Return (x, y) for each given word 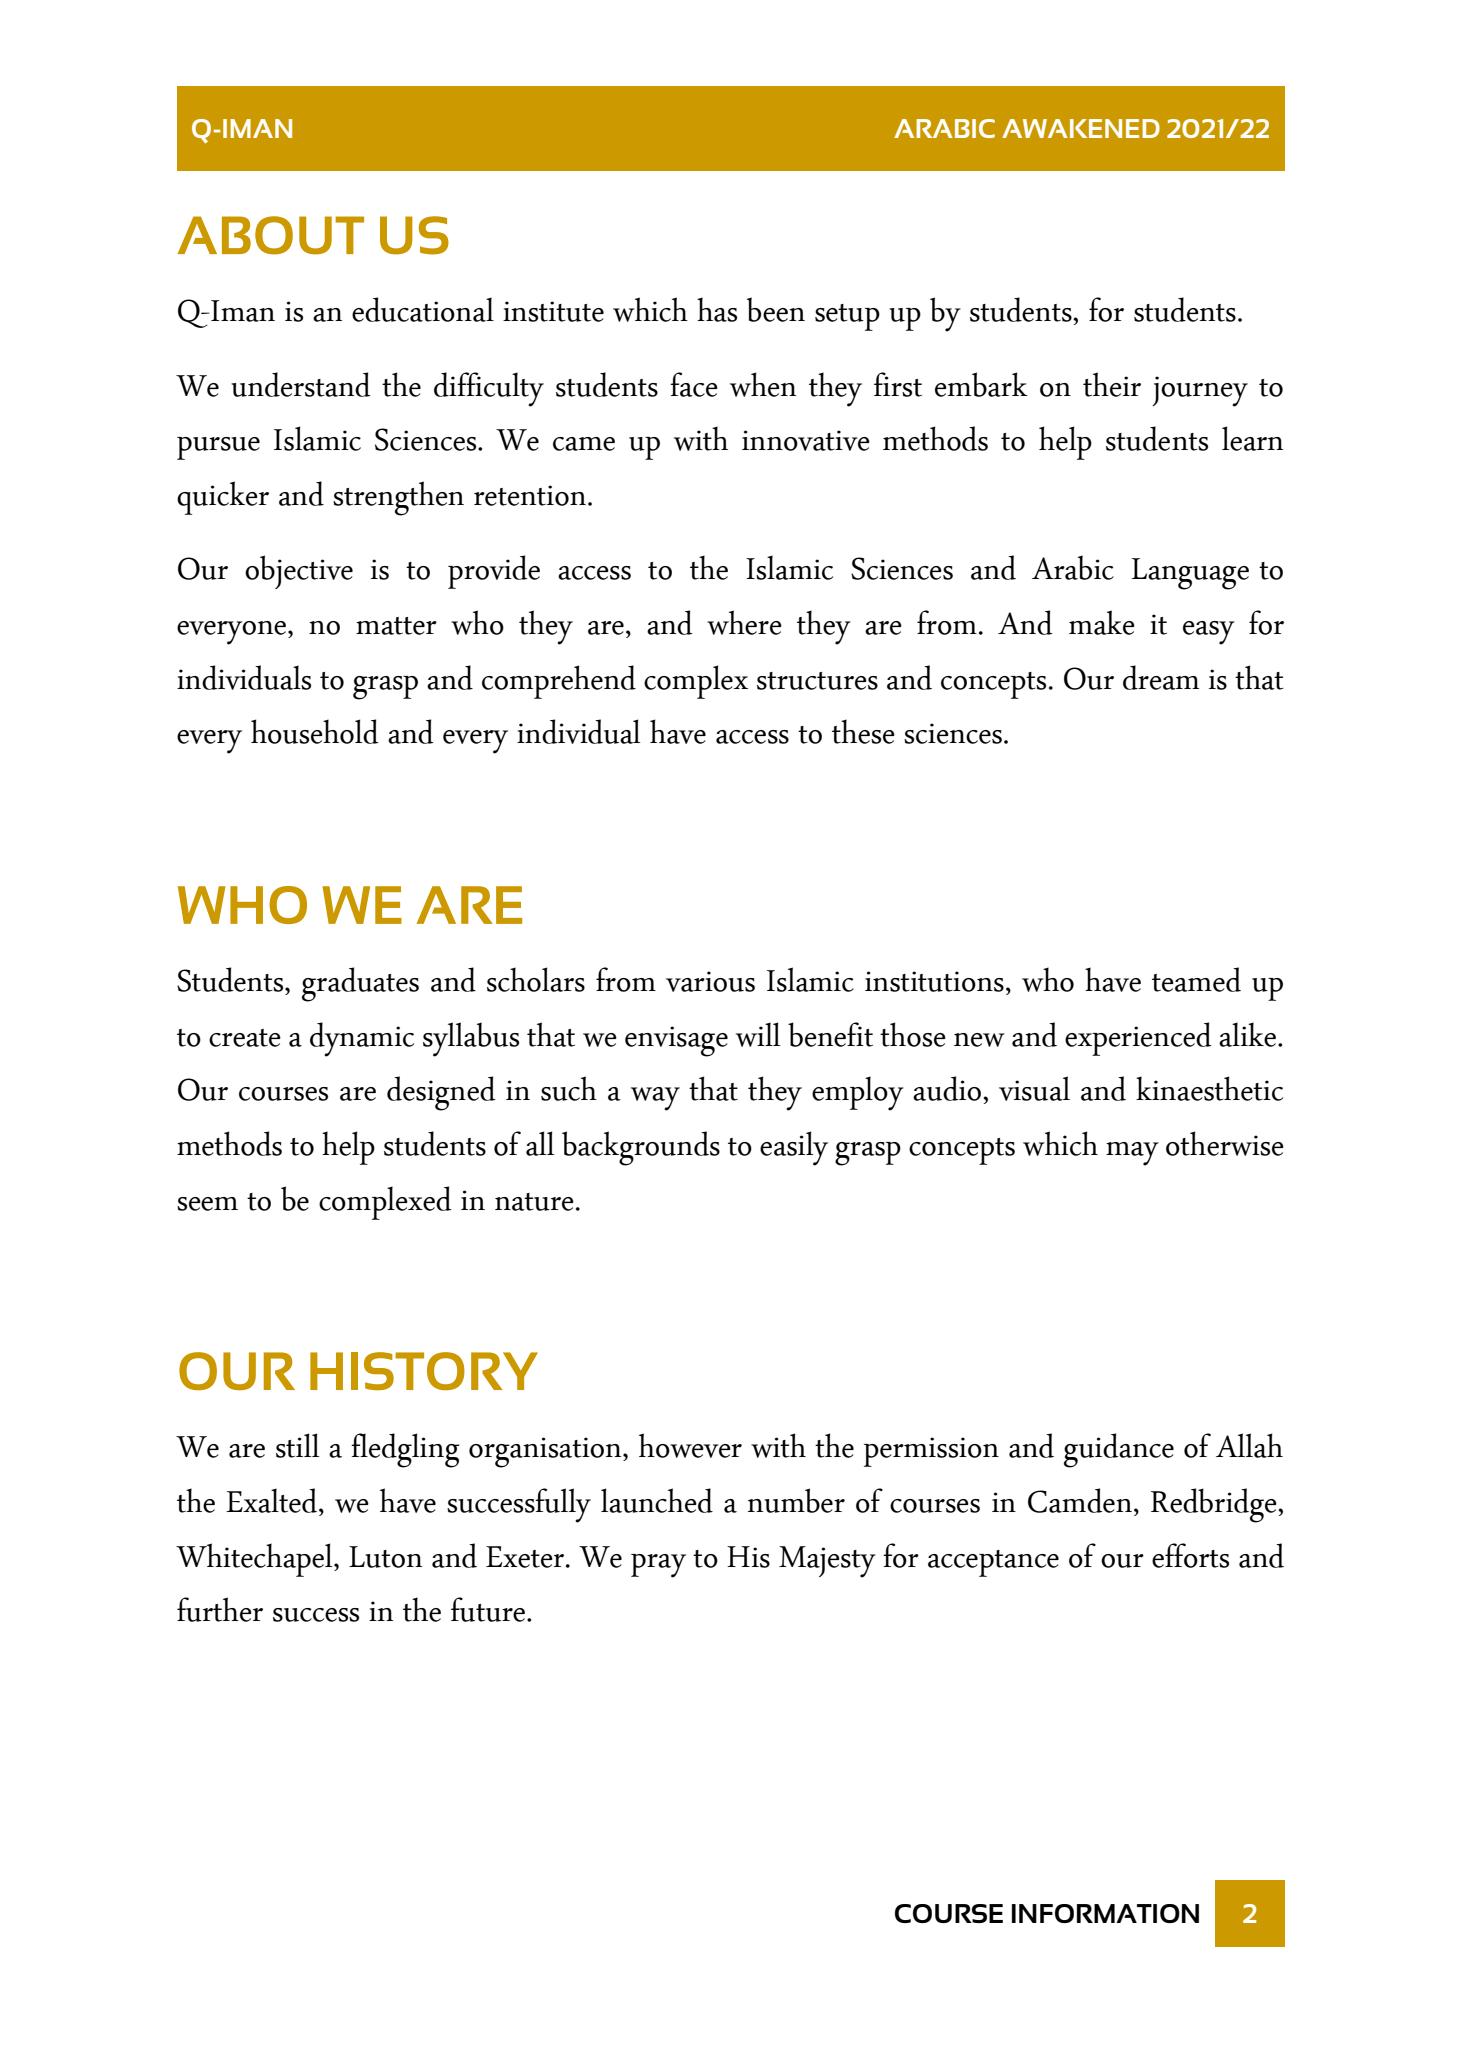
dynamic (362, 1039)
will (758, 1034)
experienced (1138, 1039)
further (220, 1609)
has (717, 309)
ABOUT (271, 235)
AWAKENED (1081, 128)
